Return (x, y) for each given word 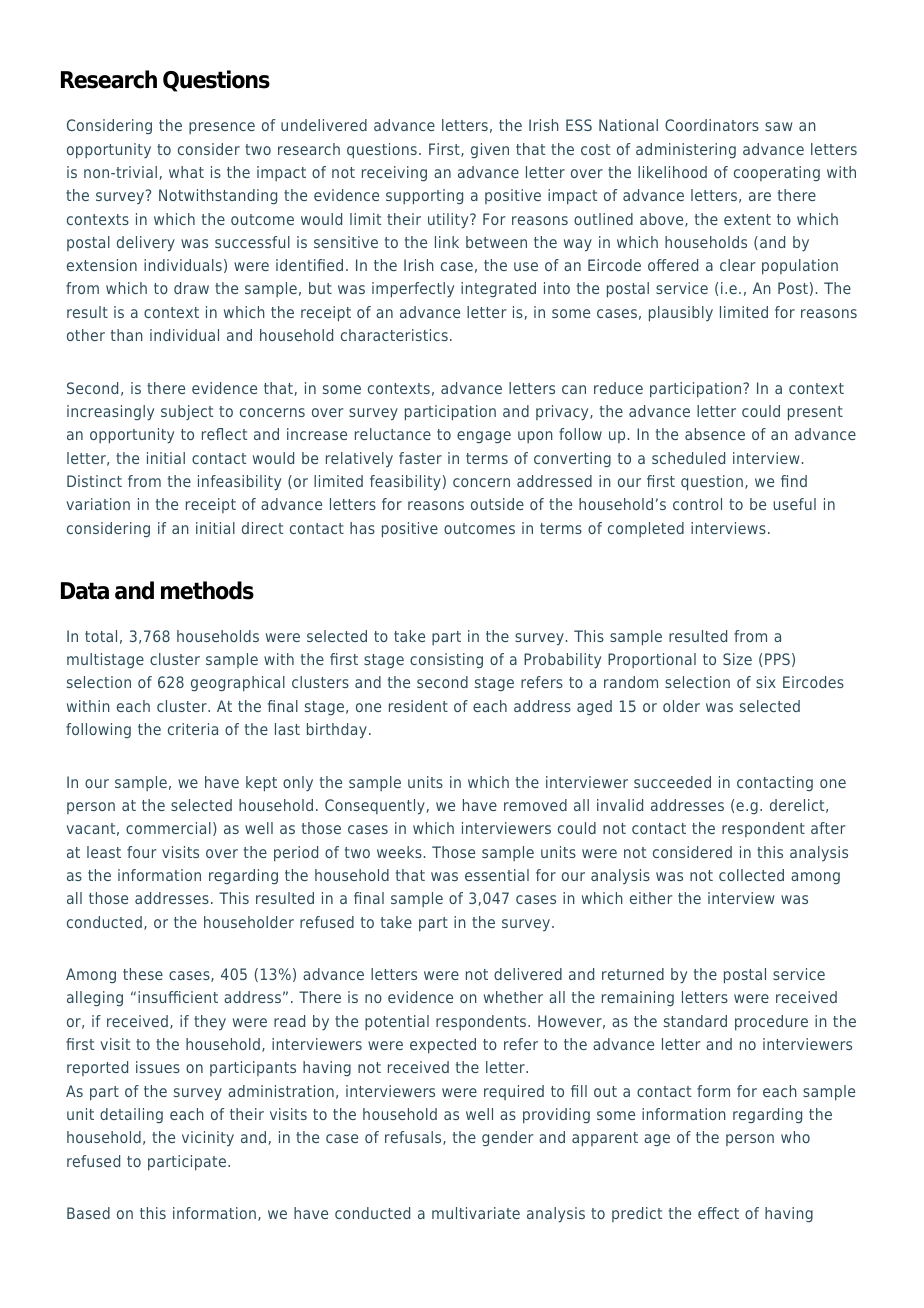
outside (497, 504)
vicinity (208, 1138)
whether (513, 997)
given (490, 150)
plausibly (681, 314)
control (697, 504)
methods (207, 590)
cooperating (777, 173)
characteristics (394, 335)
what (186, 172)
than (127, 335)
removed (535, 805)
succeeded (672, 782)
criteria (193, 729)
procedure (771, 1023)
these (143, 974)
